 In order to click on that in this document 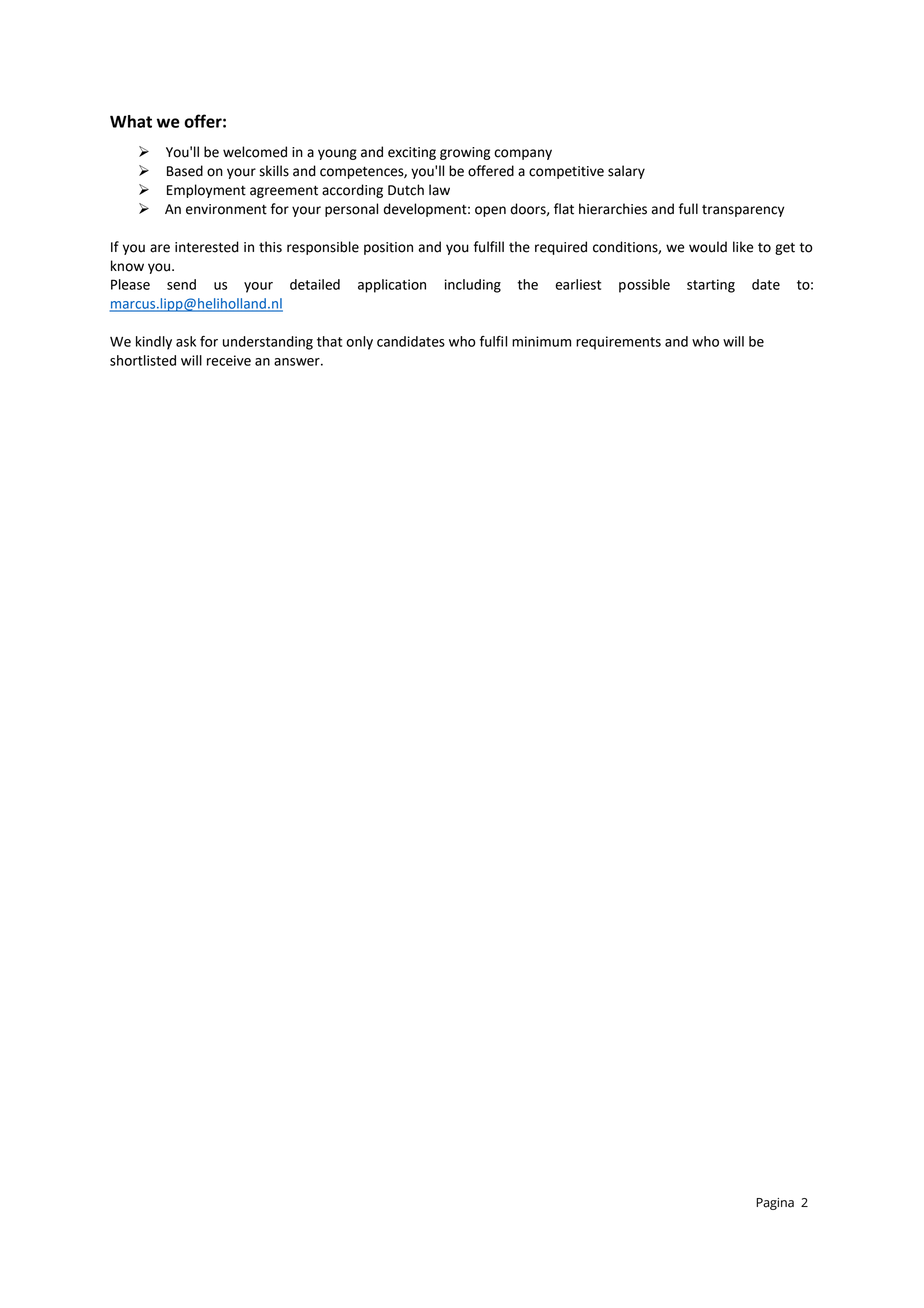, I will do `click(329, 341)`.
